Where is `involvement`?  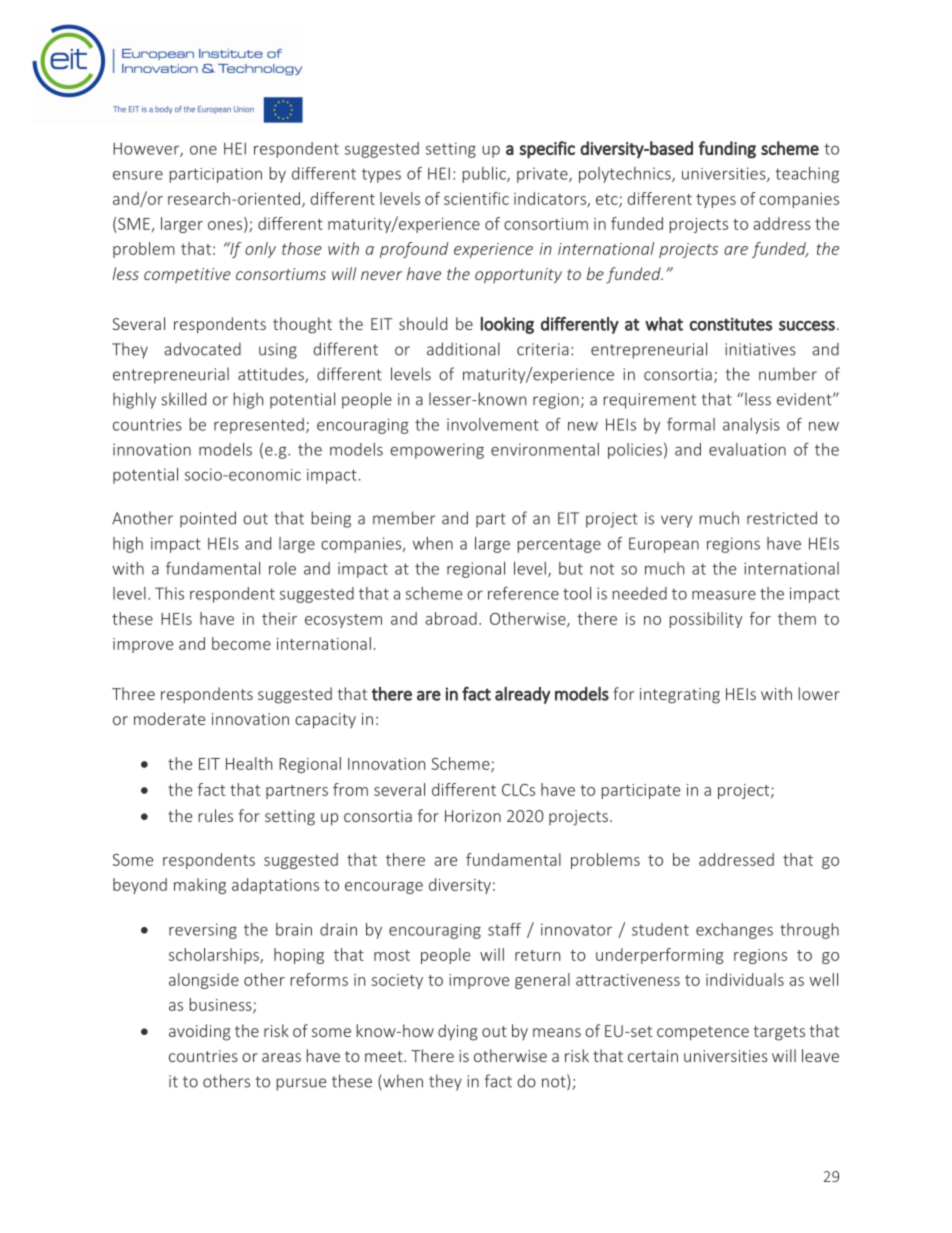
involvement is located at coordinates (493, 424).
